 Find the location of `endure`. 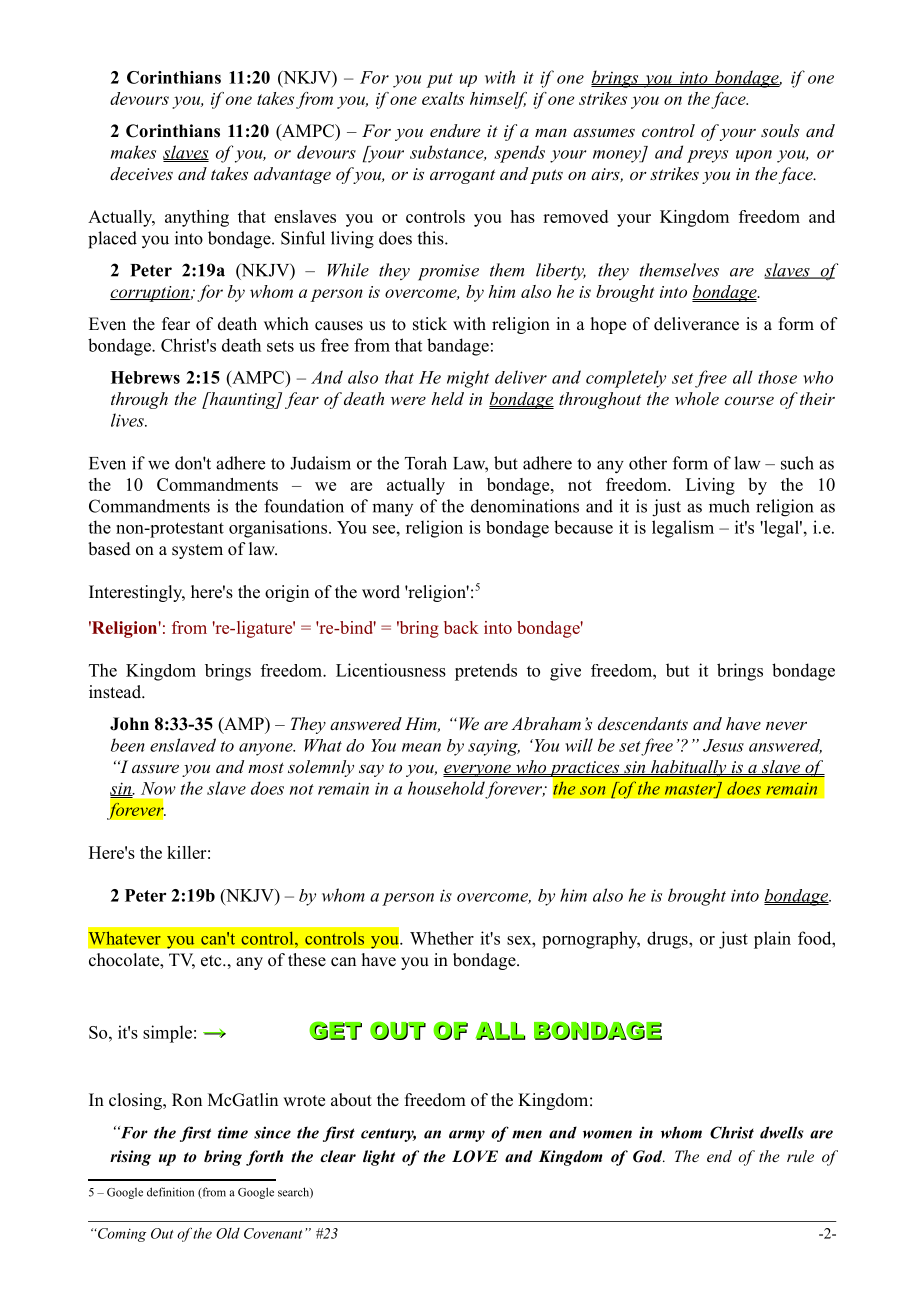

endure is located at coordinates (455, 130).
